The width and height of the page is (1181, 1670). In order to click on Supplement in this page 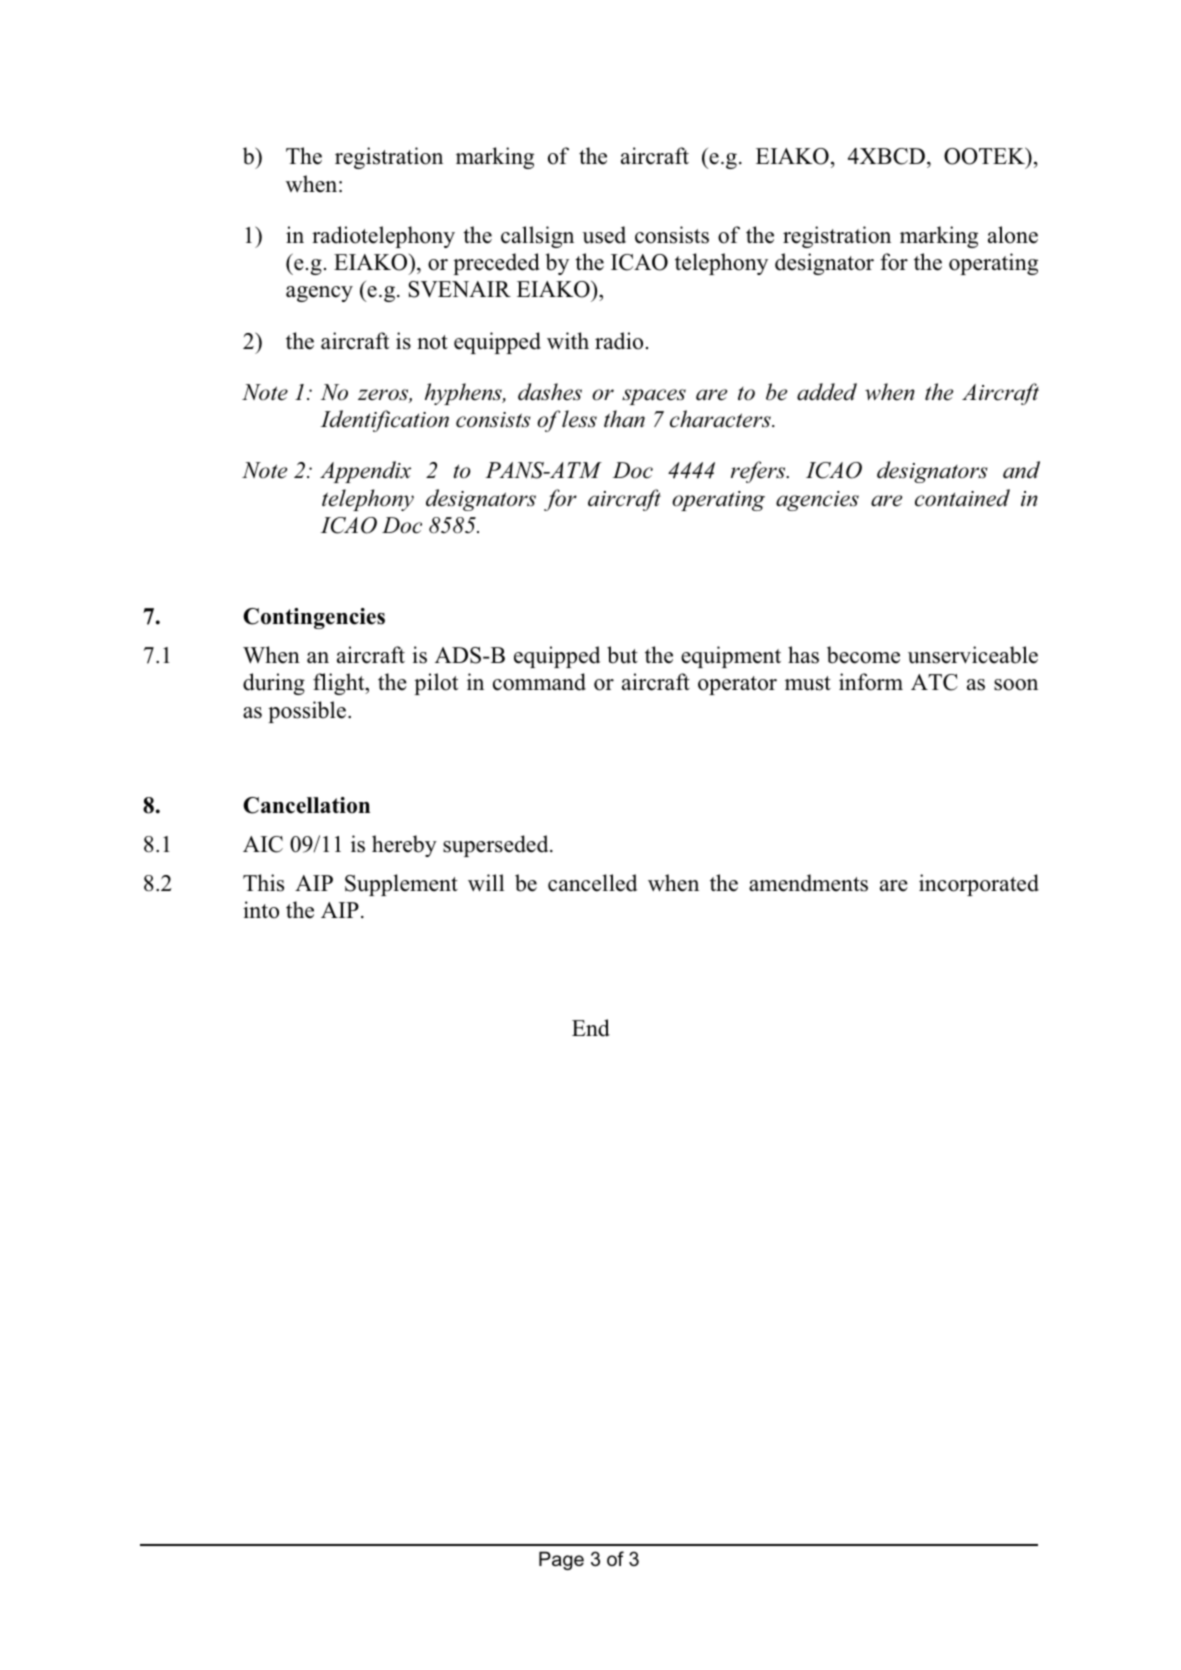, I will do `click(401, 885)`.
